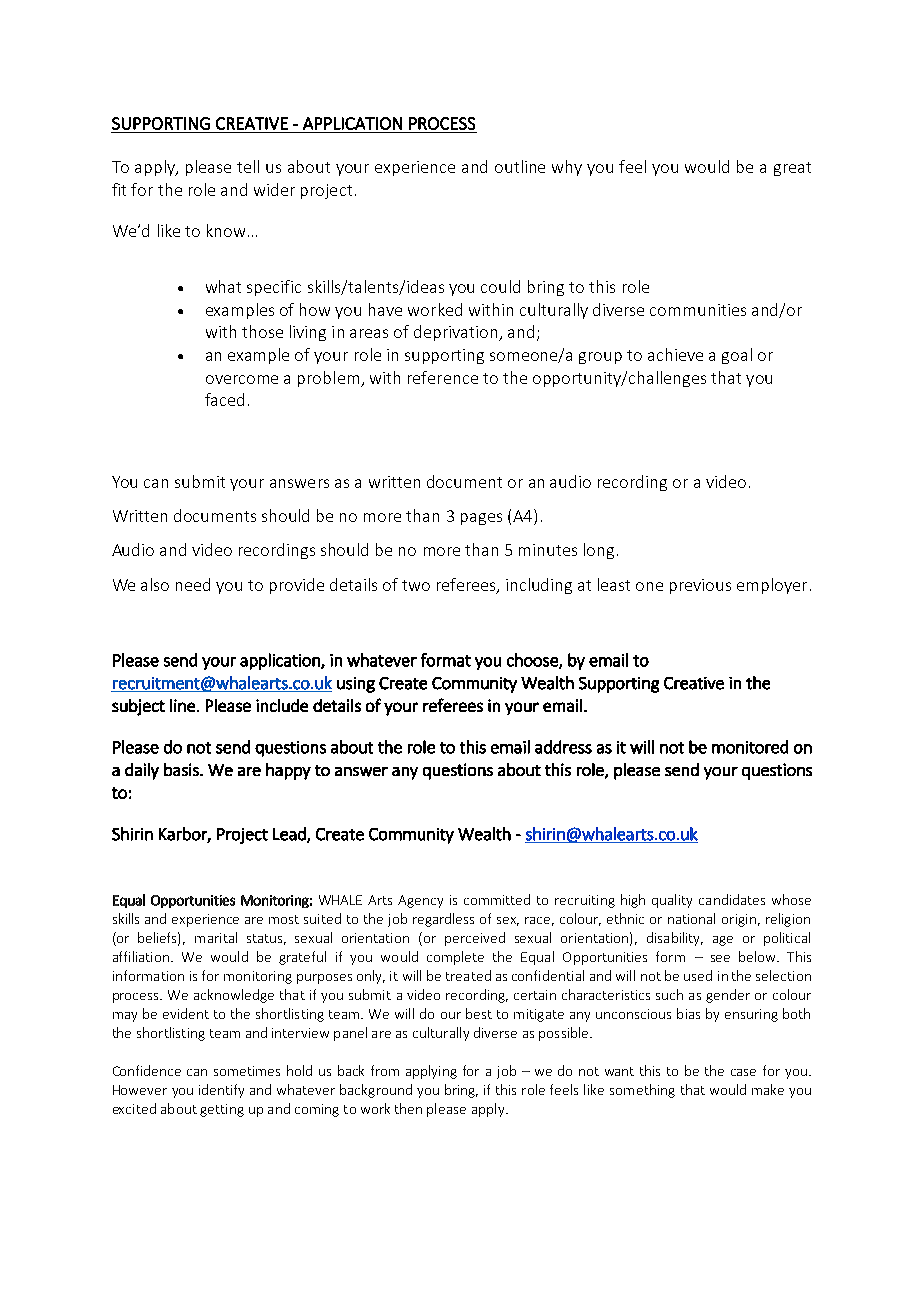 The height and width of the screenshot is (1308, 924). What do you see at coordinates (567, 168) in the screenshot?
I see `why` at bounding box center [567, 168].
